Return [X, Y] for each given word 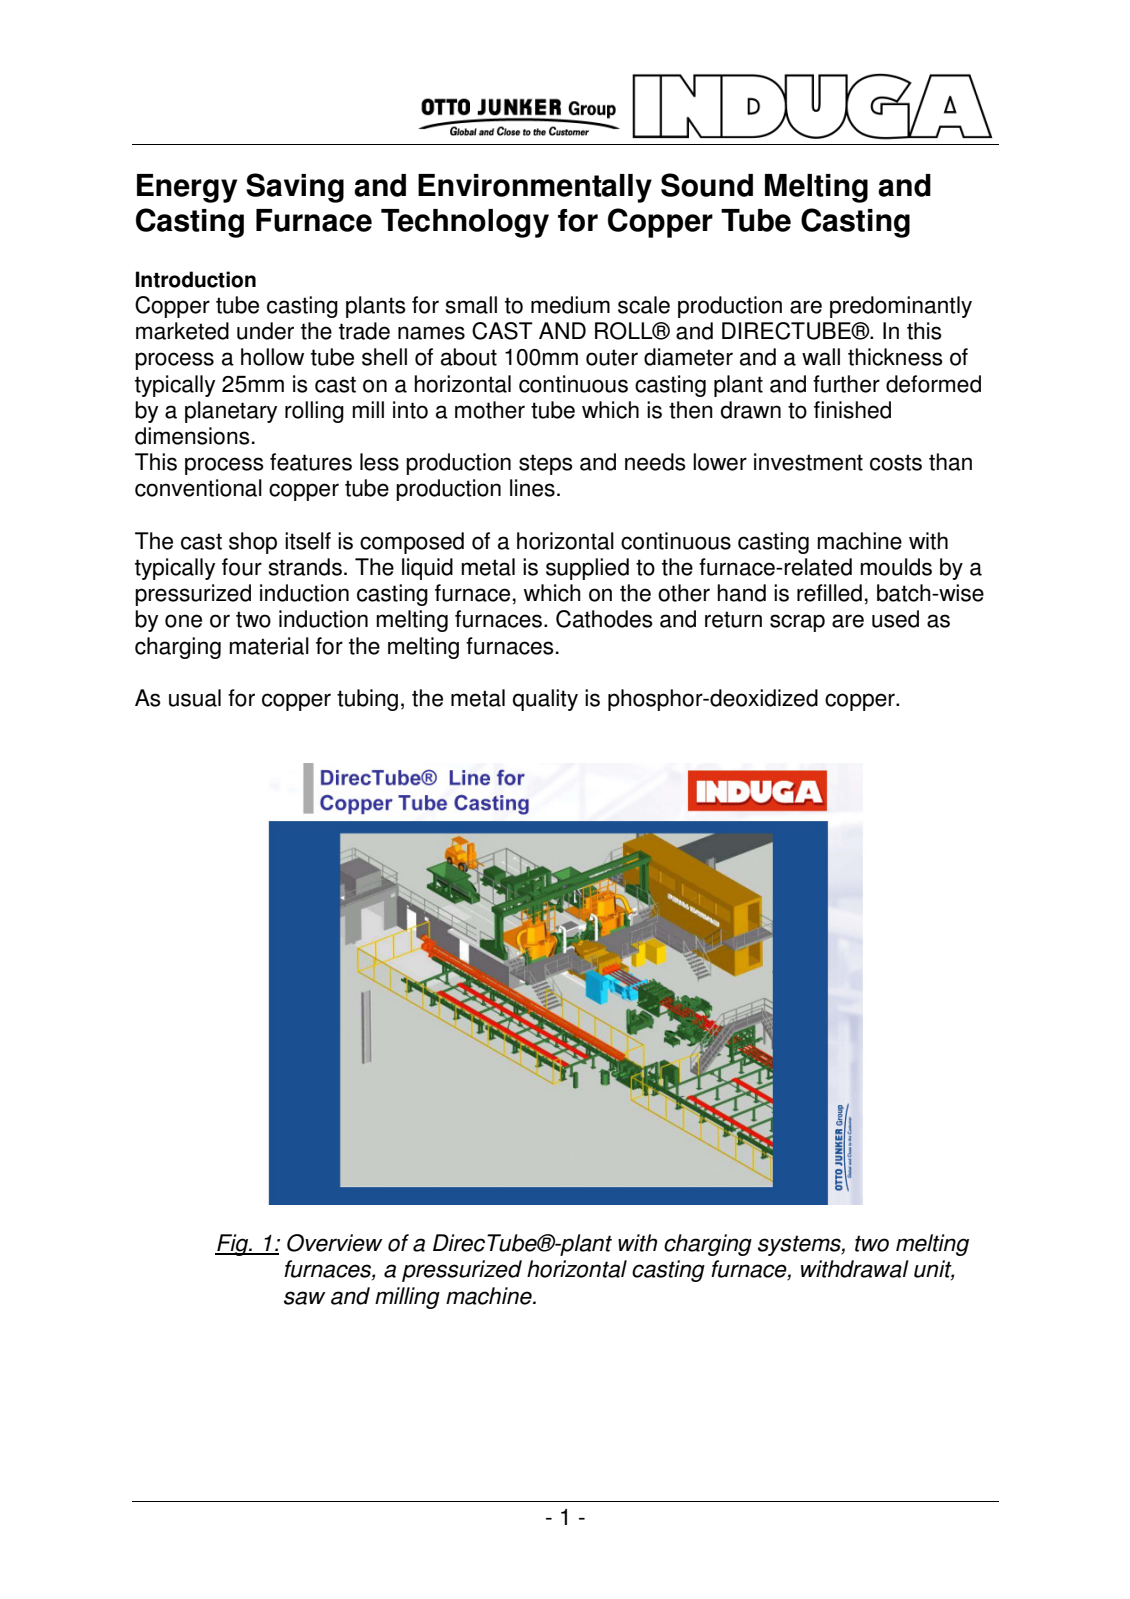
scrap [797, 623]
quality [545, 700]
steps [546, 464]
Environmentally [535, 188]
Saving [295, 188]
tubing [367, 700]
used [895, 619]
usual [195, 698]
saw [305, 1298]
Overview [335, 1243]
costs [896, 462]
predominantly [901, 307]
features [311, 462]
